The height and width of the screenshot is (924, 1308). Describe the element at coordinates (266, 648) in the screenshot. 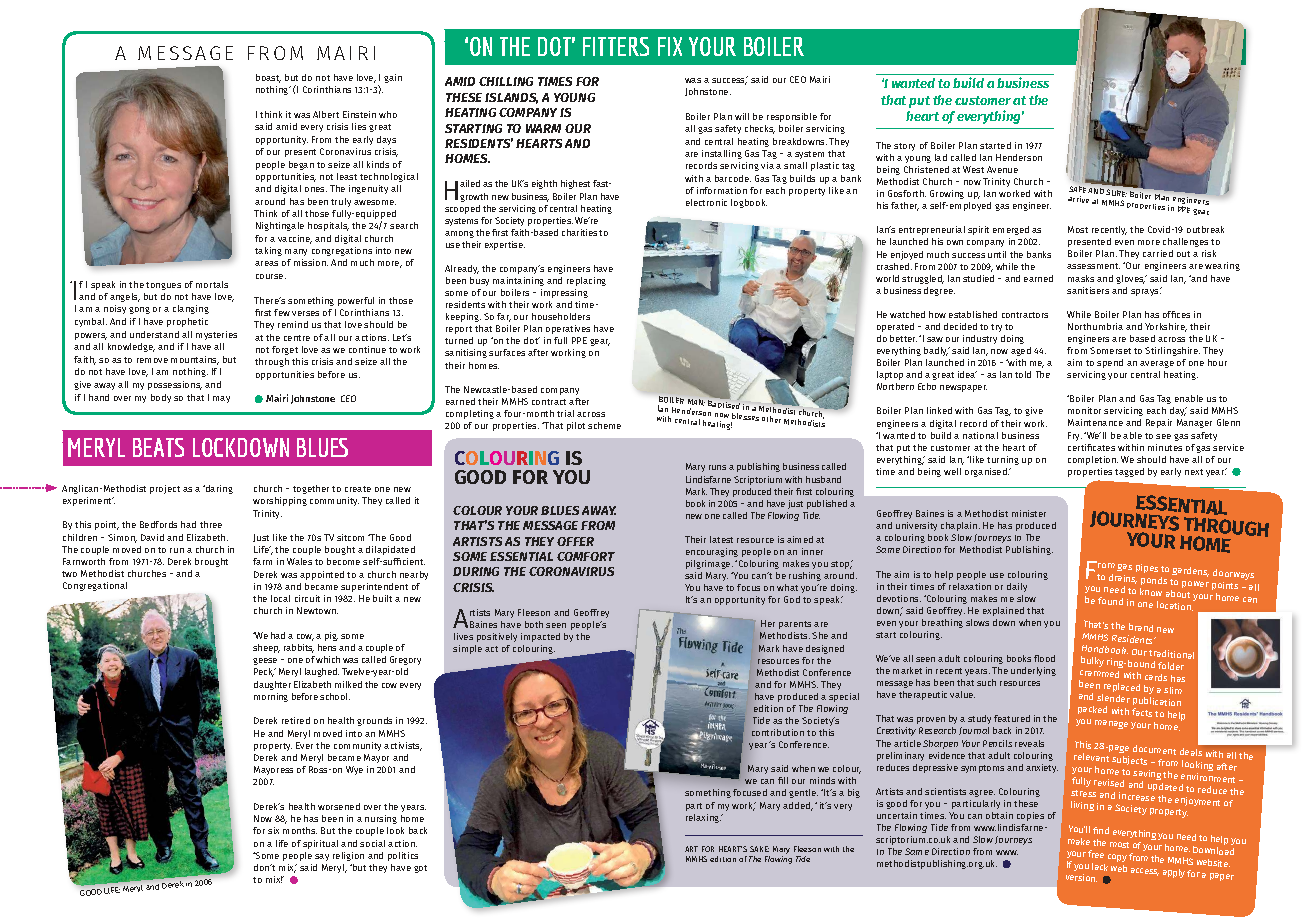

I see `sheep` at that location.
